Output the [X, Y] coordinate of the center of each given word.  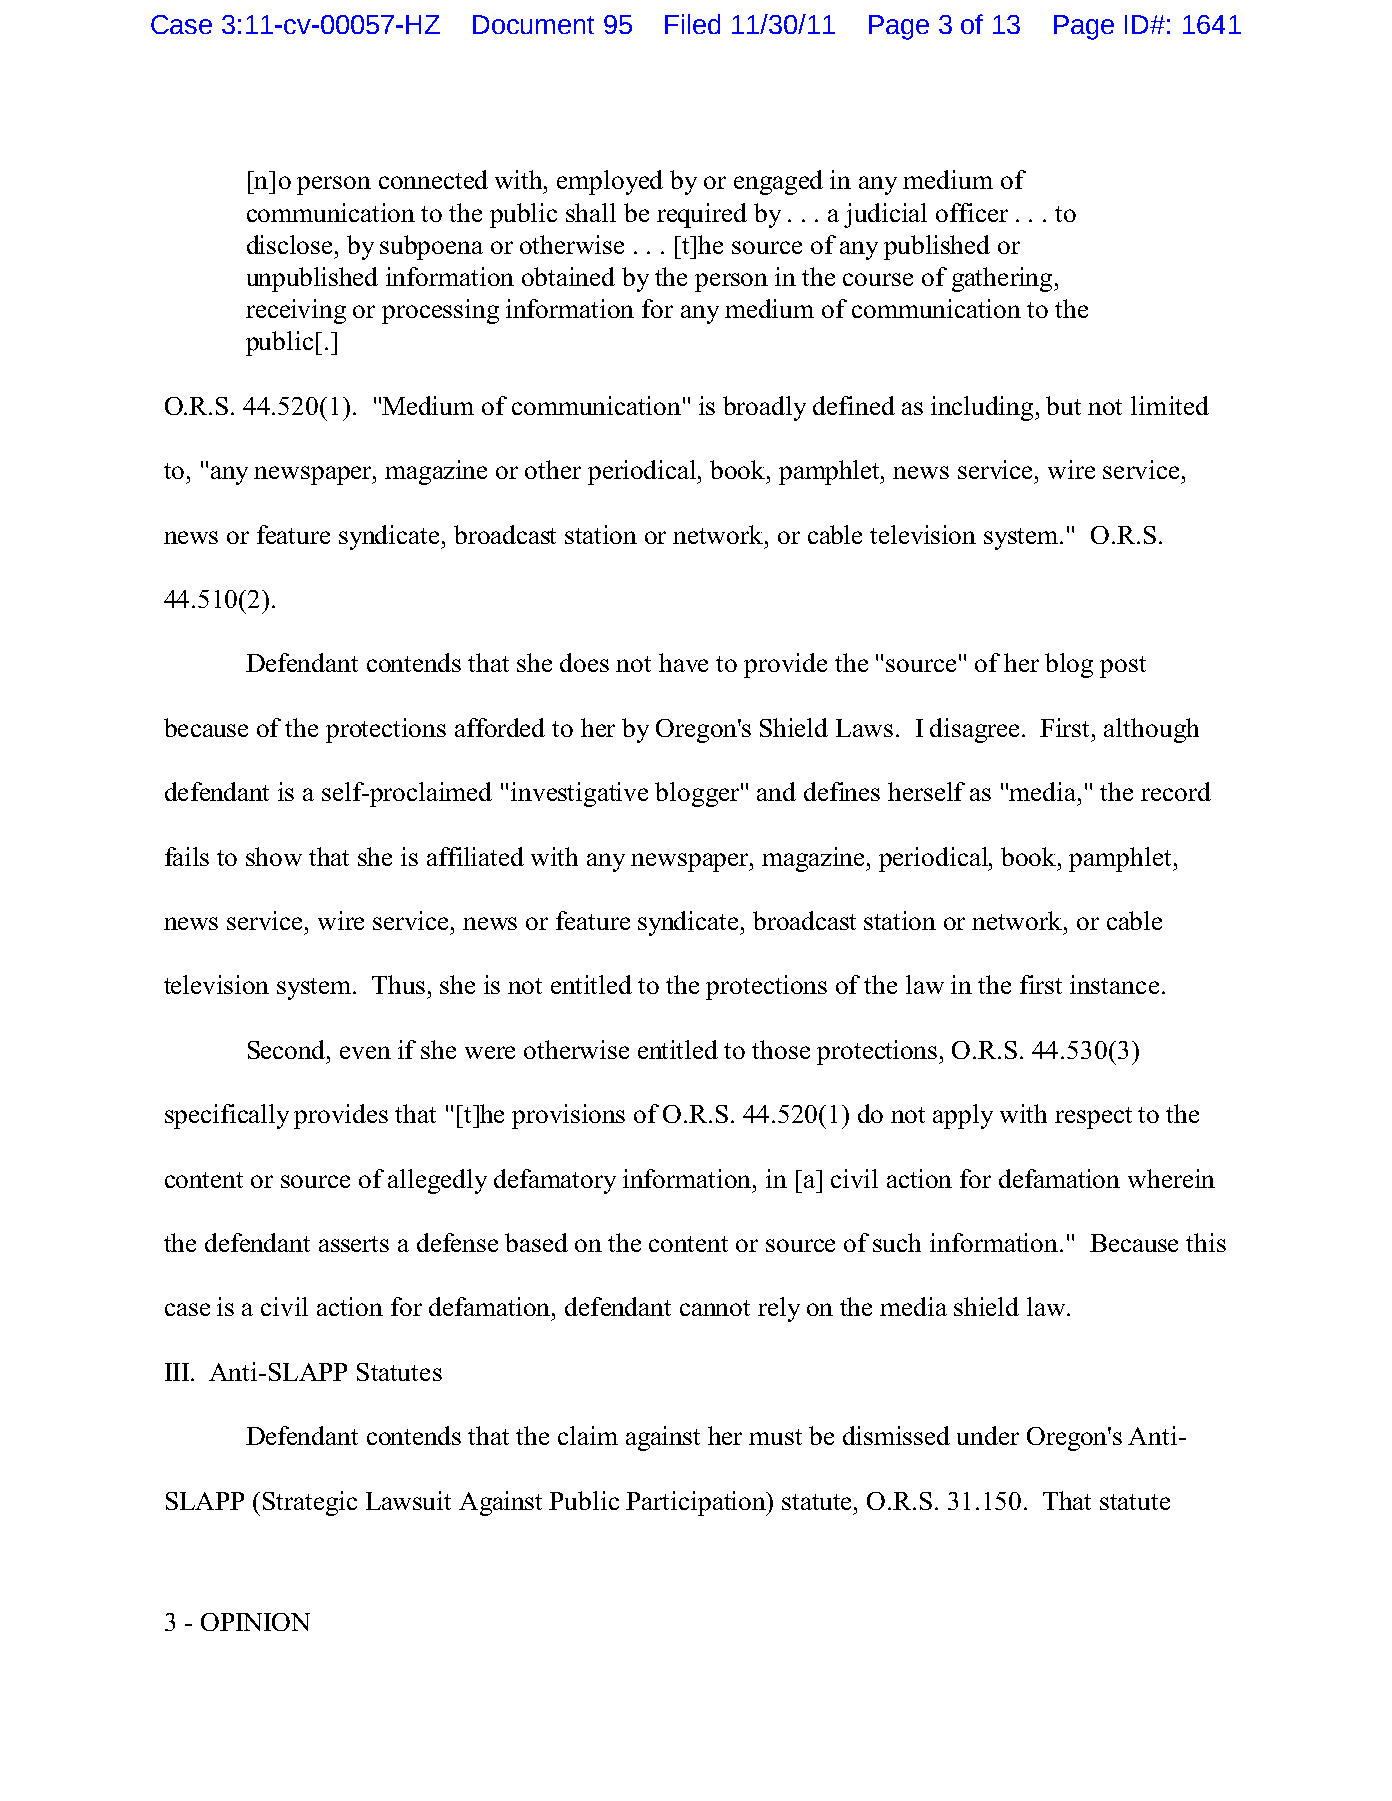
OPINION [255, 1622]
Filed [692, 24]
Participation [697, 1503]
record [1176, 791]
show [274, 856]
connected [433, 179]
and [776, 791]
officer [972, 212]
